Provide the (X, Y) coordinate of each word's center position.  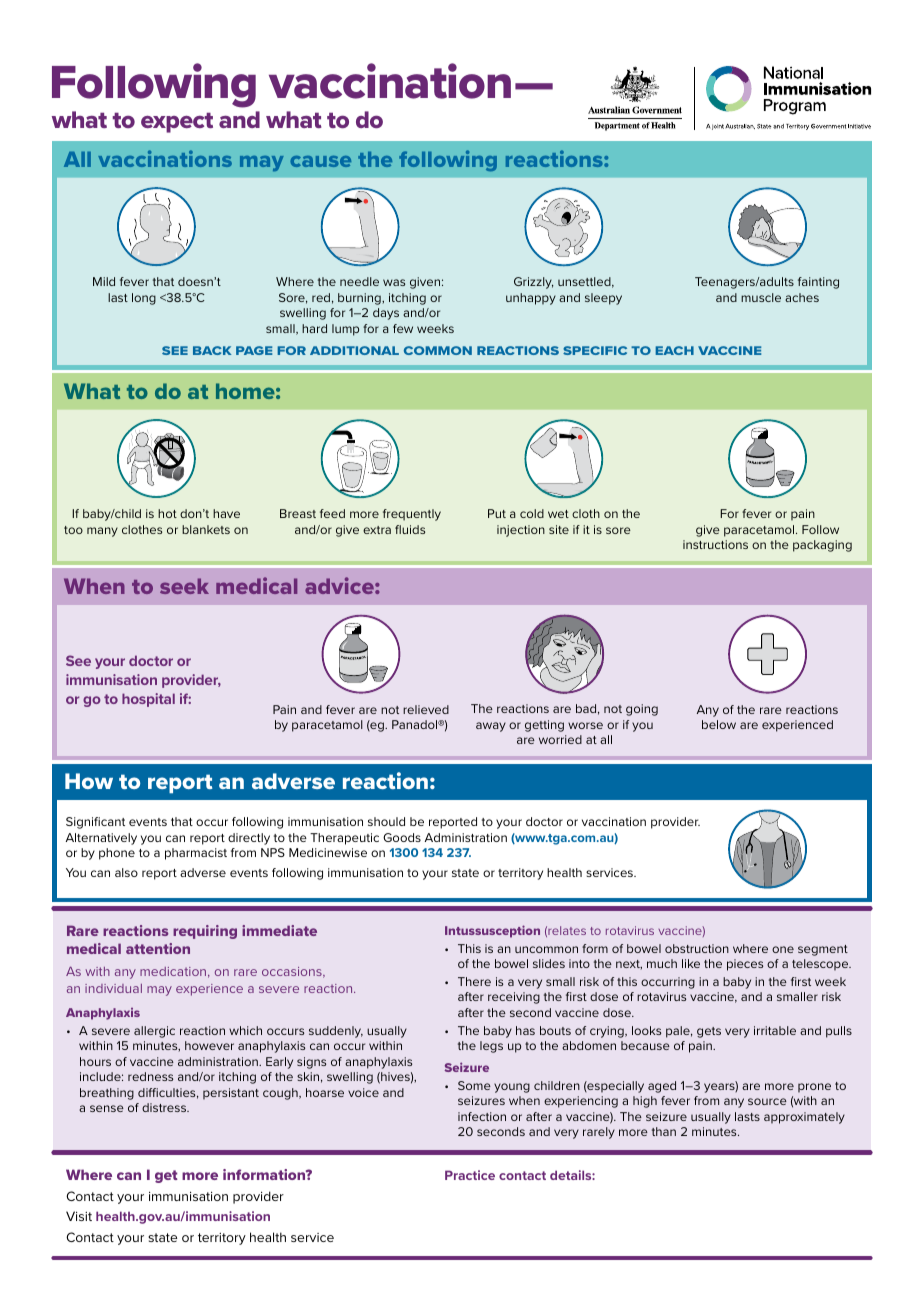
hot (167, 513)
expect (177, 123)
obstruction (697, 948)
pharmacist (196, 854)
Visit (79, 1216)
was (394, 282)
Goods (402, 837)
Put (497, 513)
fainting (818, 283)
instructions (715, 544)
